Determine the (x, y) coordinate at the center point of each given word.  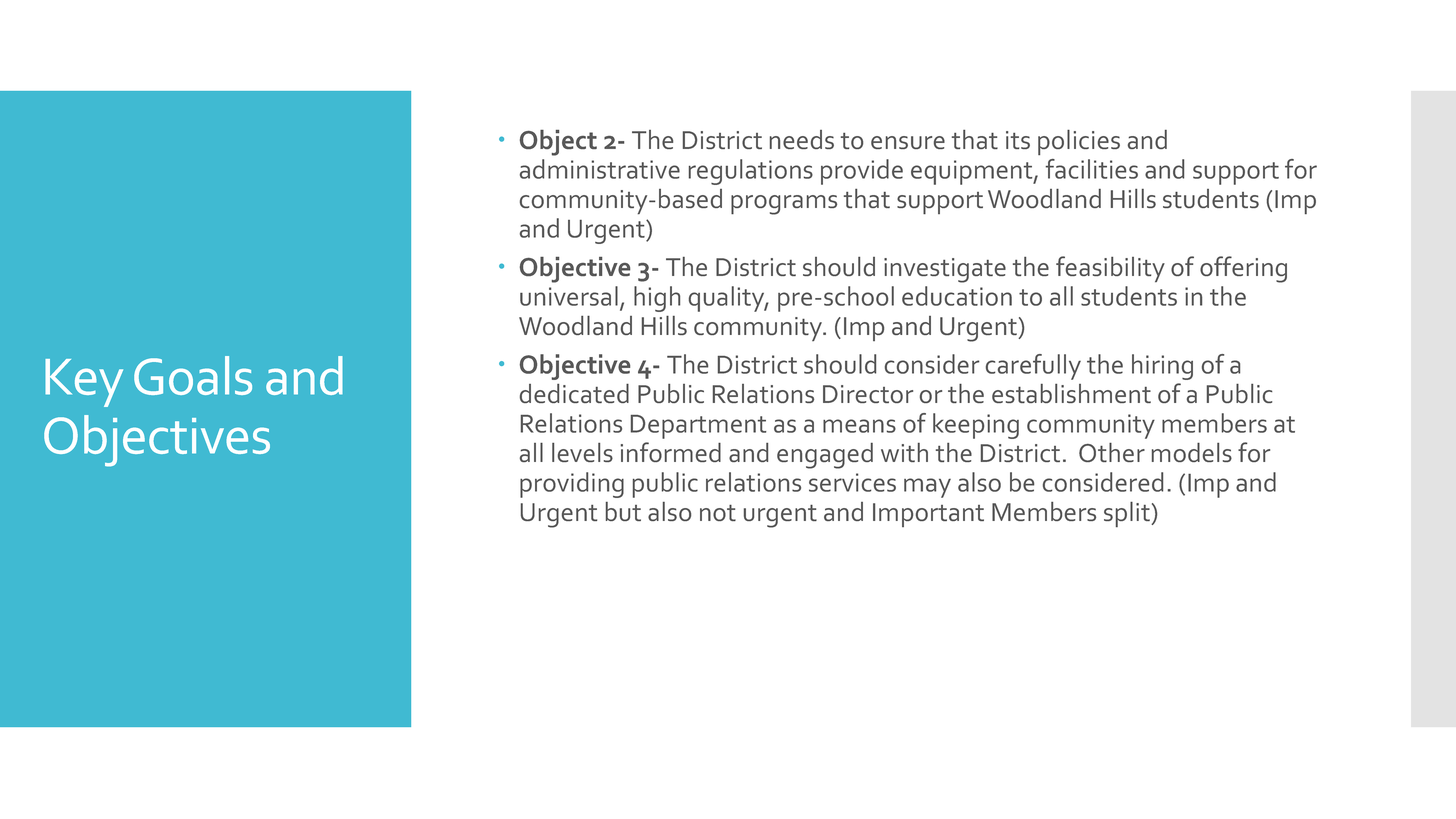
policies (1079, 142)
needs (802, 139)
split (1128, 514)
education (957, 296)
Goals (193, 375)
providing (572, 485)
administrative (600, 169)
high (657, 299)
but (623, 511)
